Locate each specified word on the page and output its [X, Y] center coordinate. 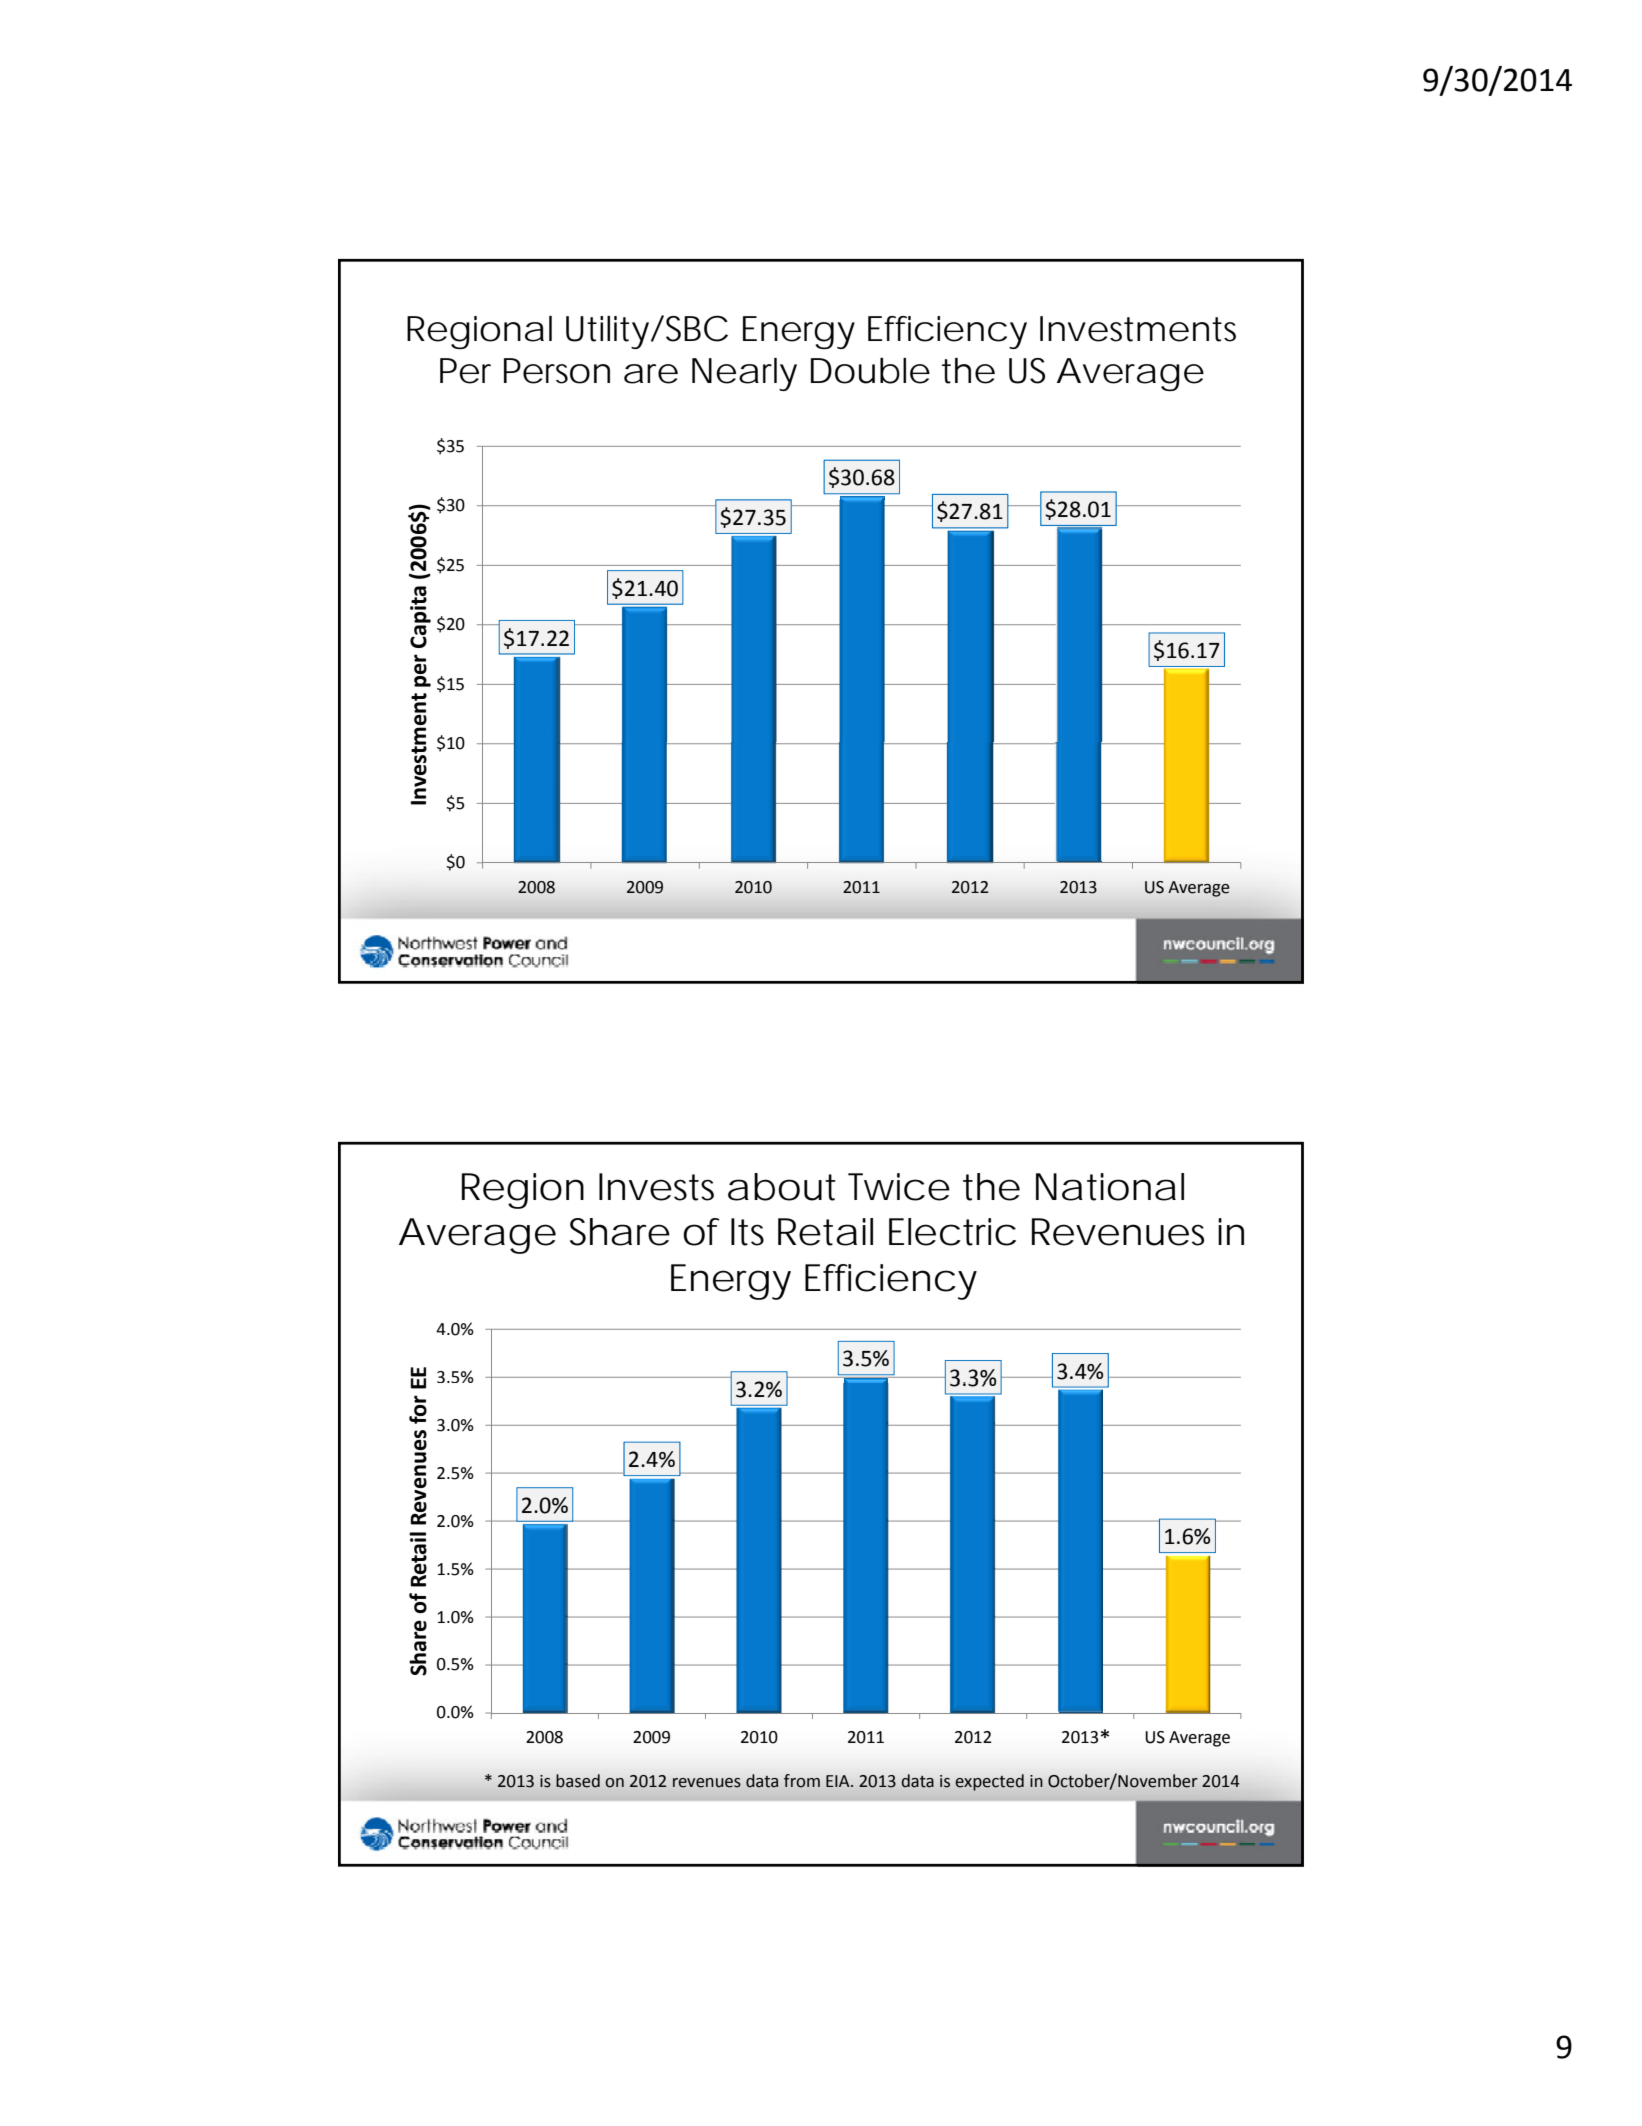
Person [557, 371]
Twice [899, 1187]
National [1110, 1187]
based [578, 1781]
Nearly [744, 374]
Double [870, 371]
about [782, 1187]
